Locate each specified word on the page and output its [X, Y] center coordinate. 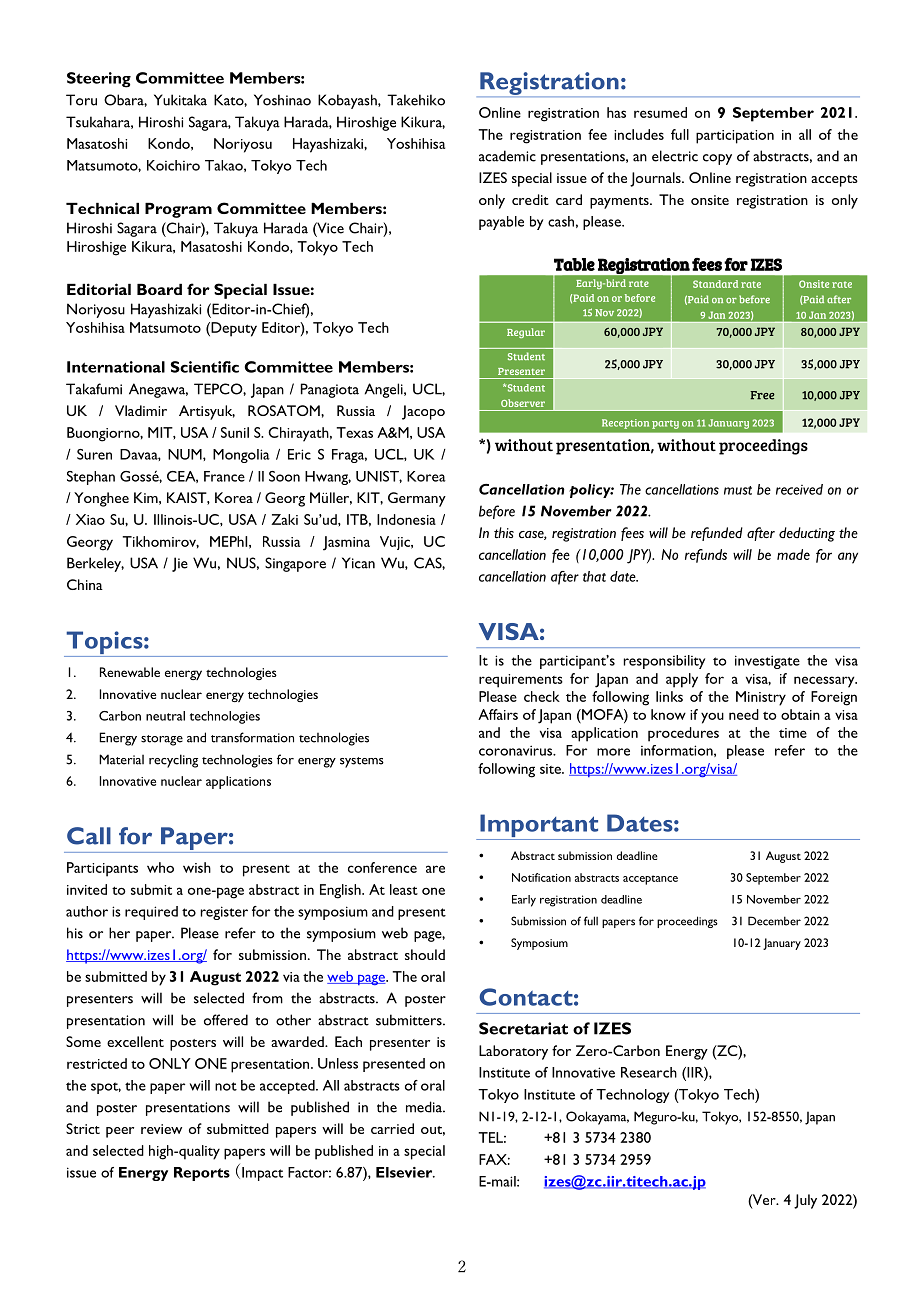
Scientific [205, 367]
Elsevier [405, 1172]
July [805, 1201]
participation [735, 137]
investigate [767, 662]
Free [762, 395]
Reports [202, 1174]
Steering [99, 80]
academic [507, 156]
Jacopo [423, 412]
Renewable [130, 672]
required [151, 913]
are [435, 869]
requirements [521, 681]
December [774, 921]
